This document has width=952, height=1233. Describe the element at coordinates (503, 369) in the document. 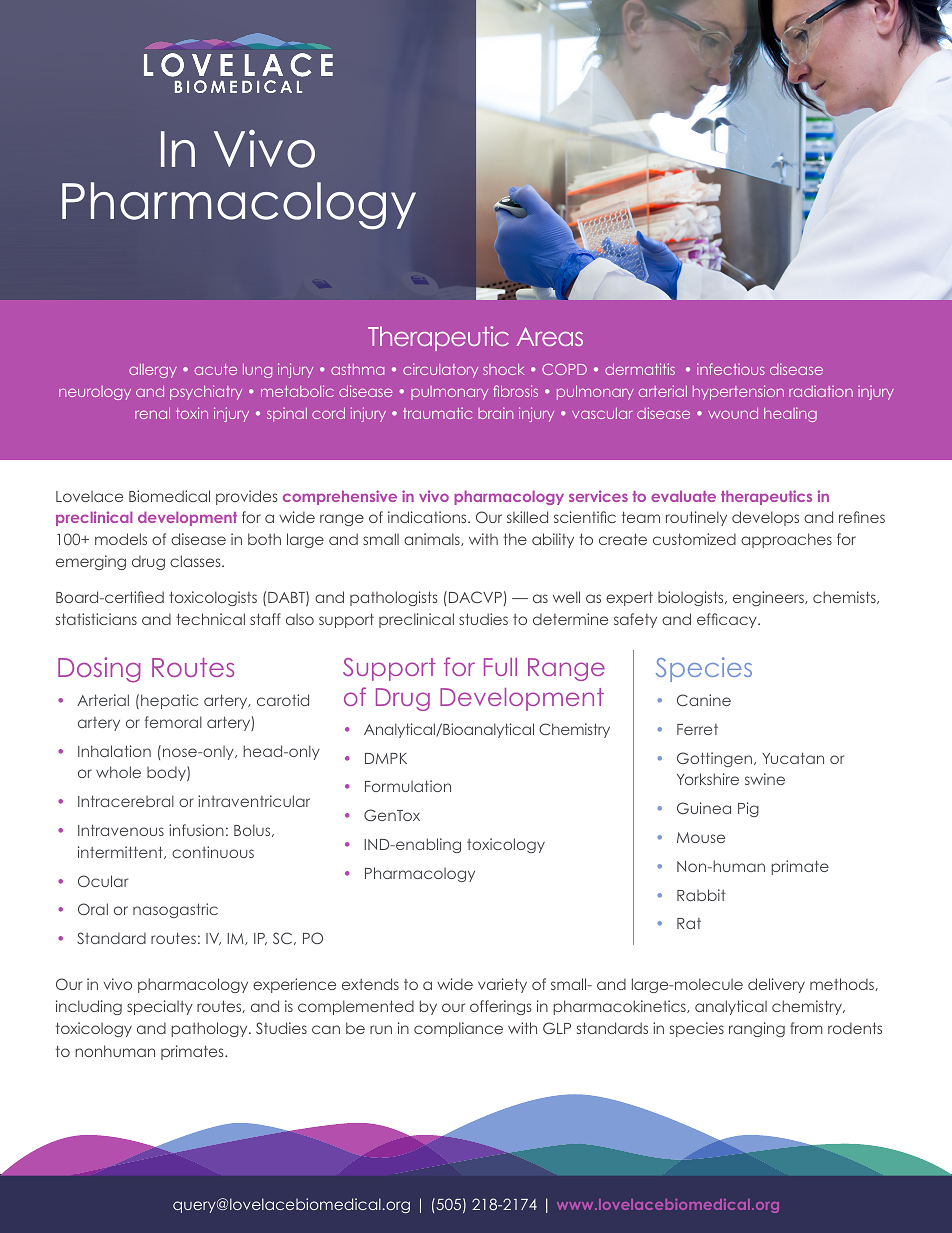

I see `shock` at that location.
